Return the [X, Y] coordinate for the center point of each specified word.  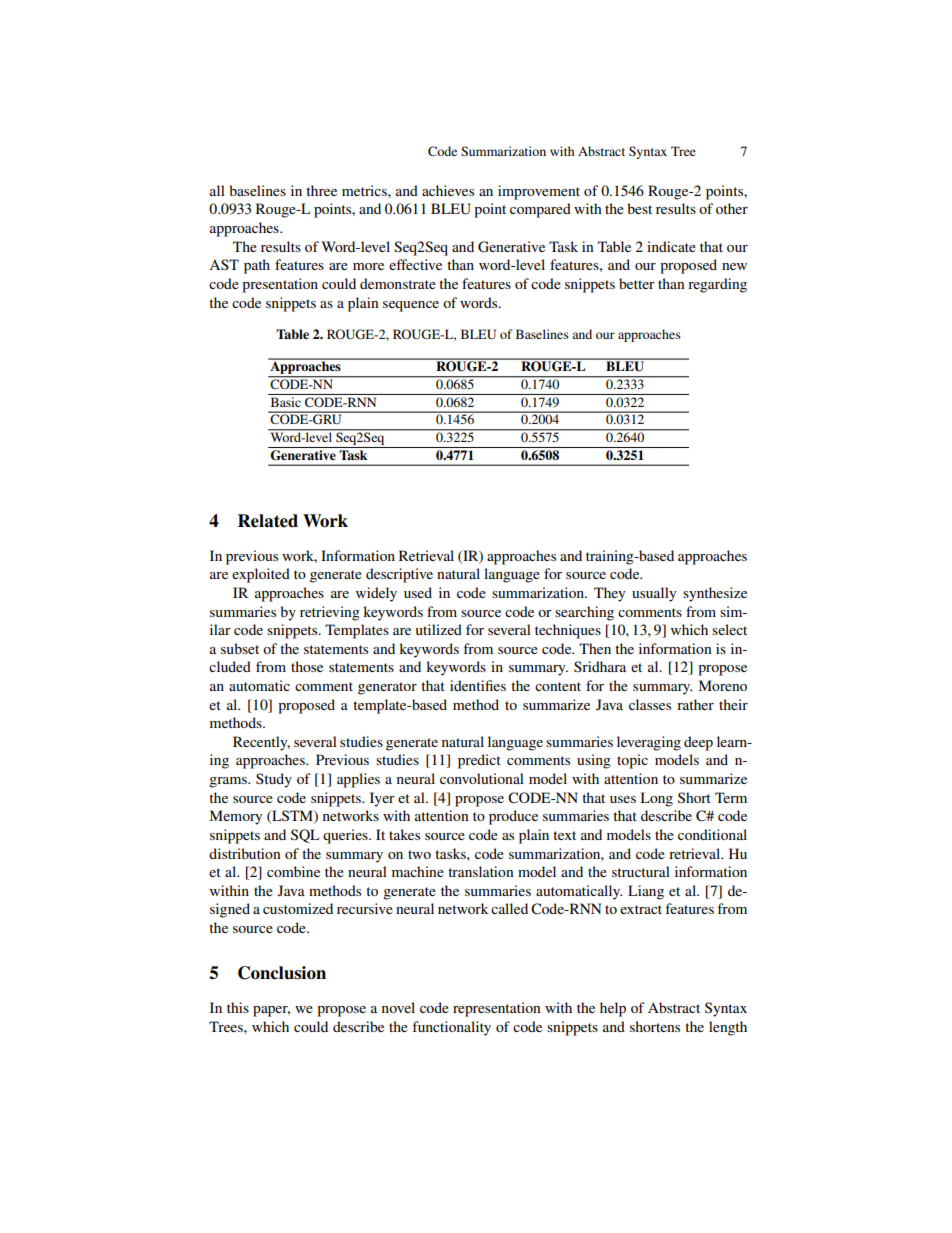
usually [654, 594]
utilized [438, 629]
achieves [448, 190]
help [613, 1009]
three [321, 190]
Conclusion [282, 973]
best [639, 208]
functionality [451, 1028]
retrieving [330, 613]
